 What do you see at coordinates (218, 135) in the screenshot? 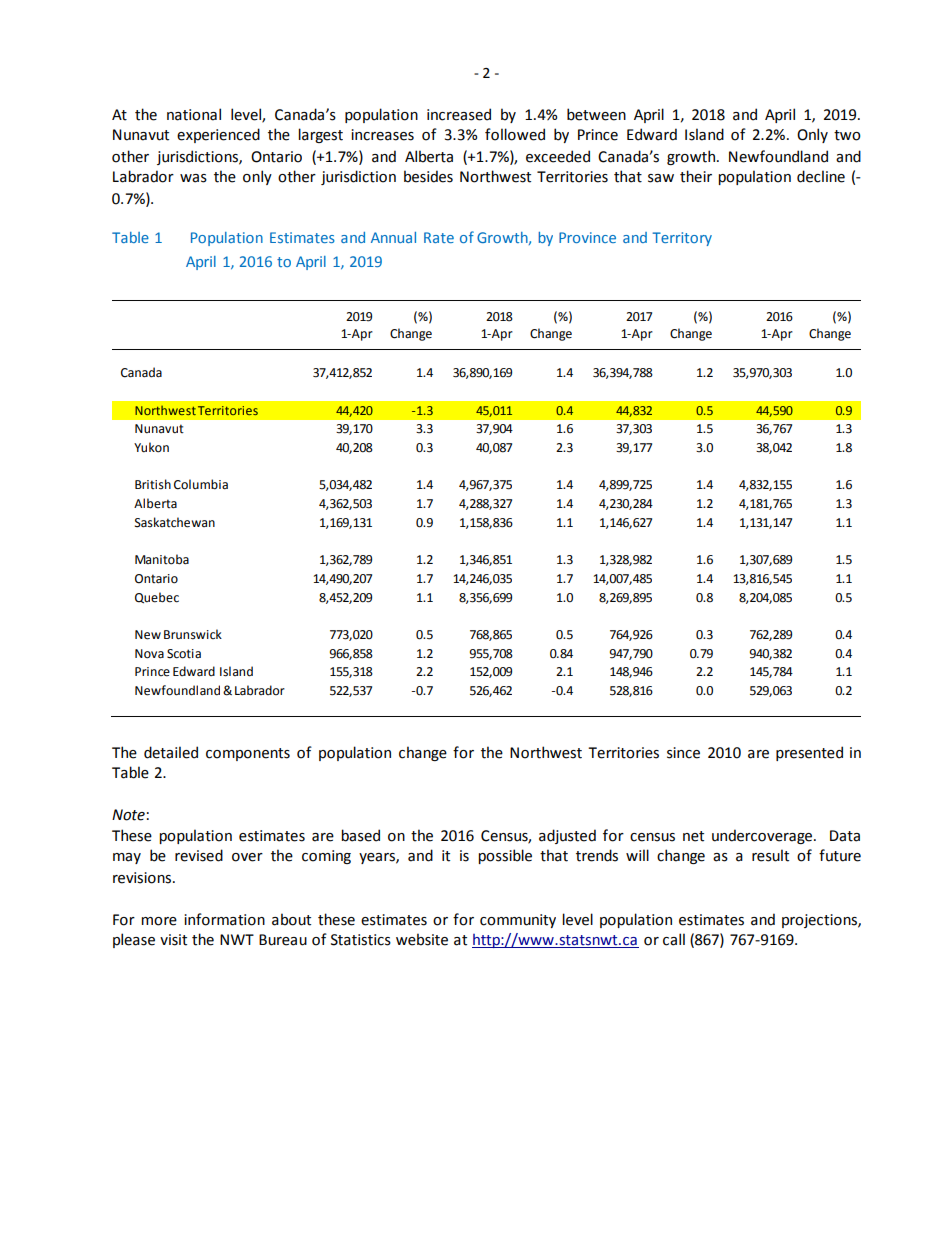
I see `experienced` at bounding box center [218, 135].
